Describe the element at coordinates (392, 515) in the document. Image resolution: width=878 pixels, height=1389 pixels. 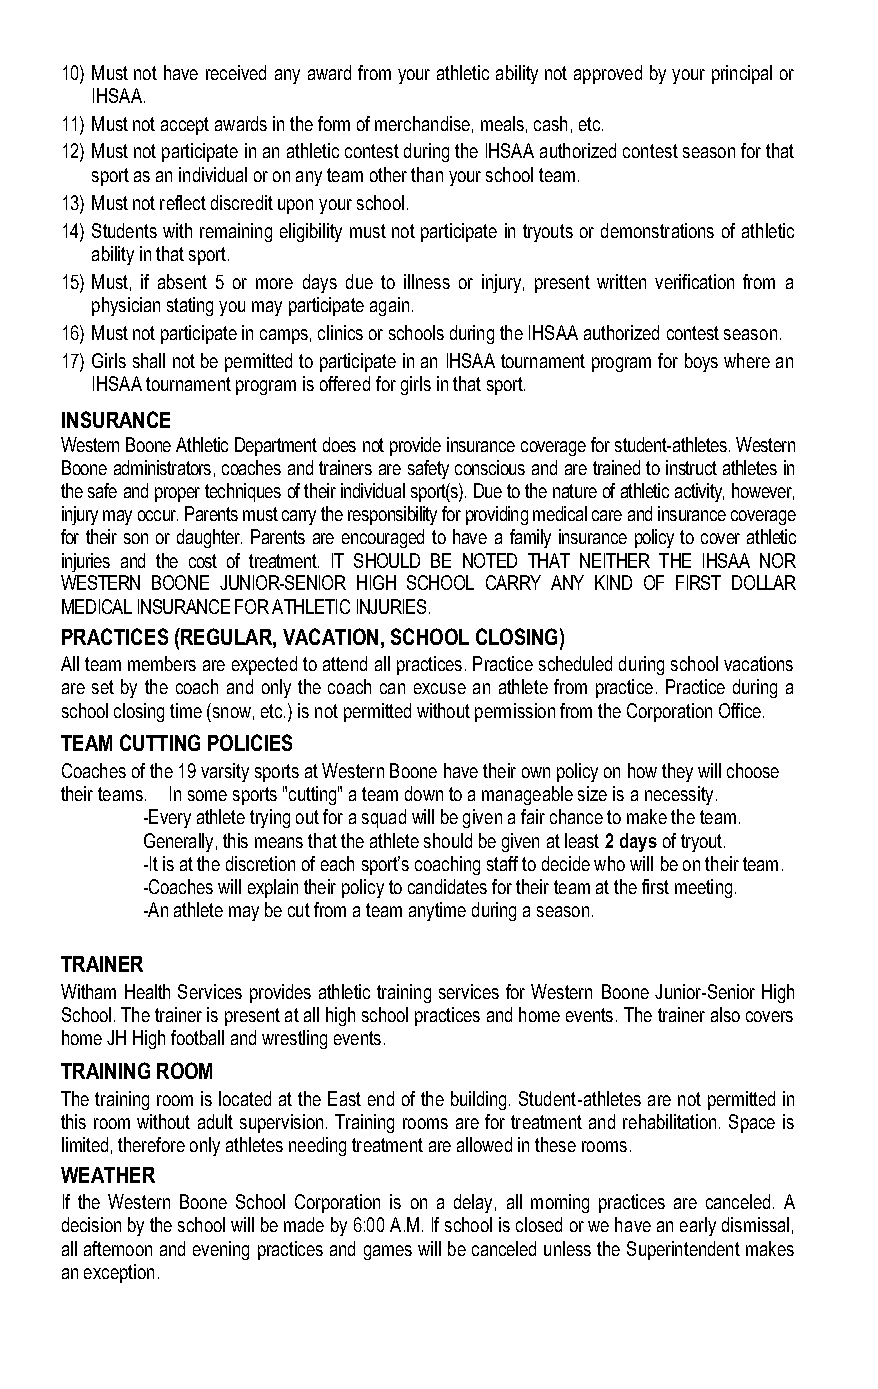
I see `responsibility` at that location.
